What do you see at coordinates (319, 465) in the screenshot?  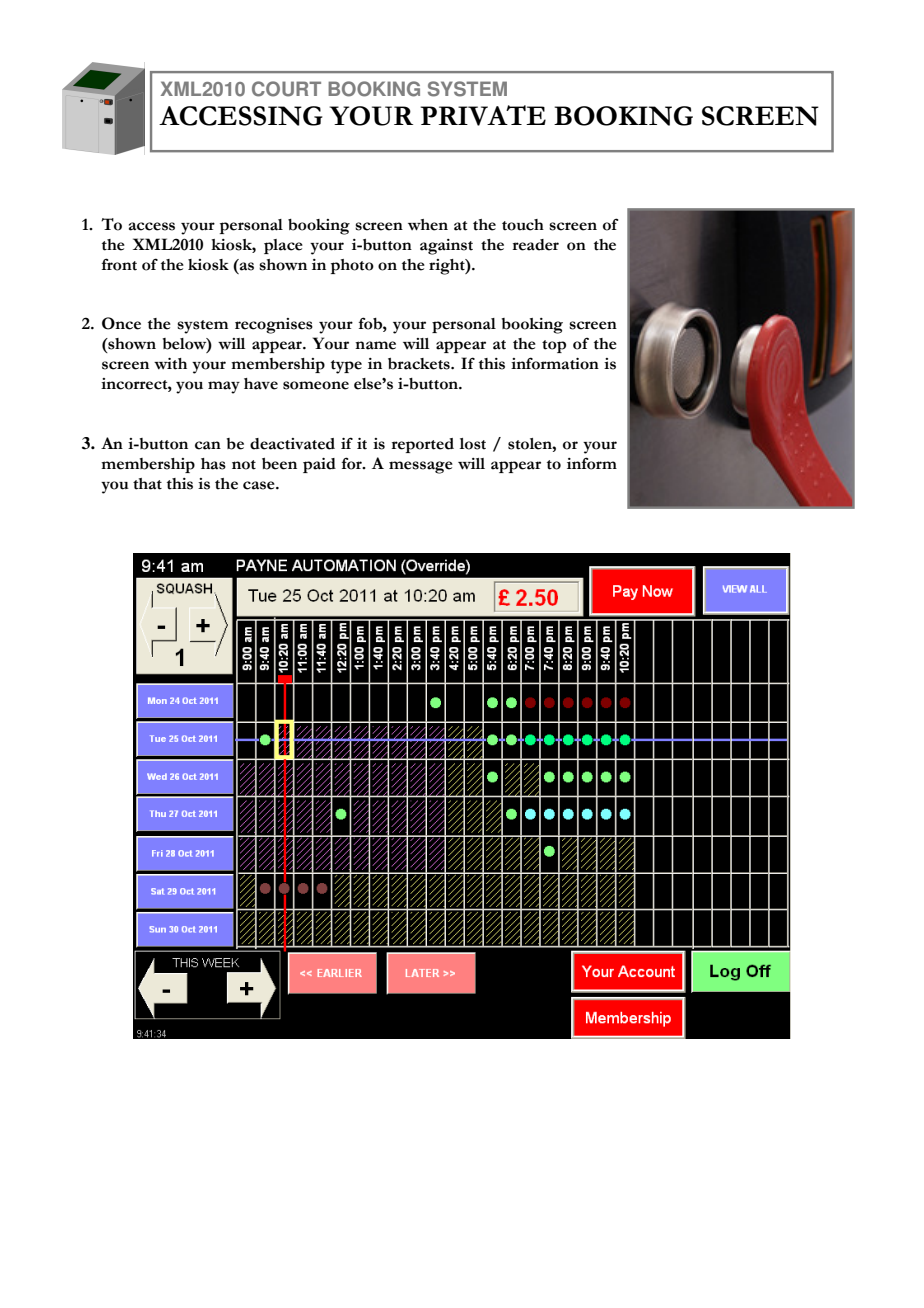 I see `paid` at bounding box center [319, 465].
